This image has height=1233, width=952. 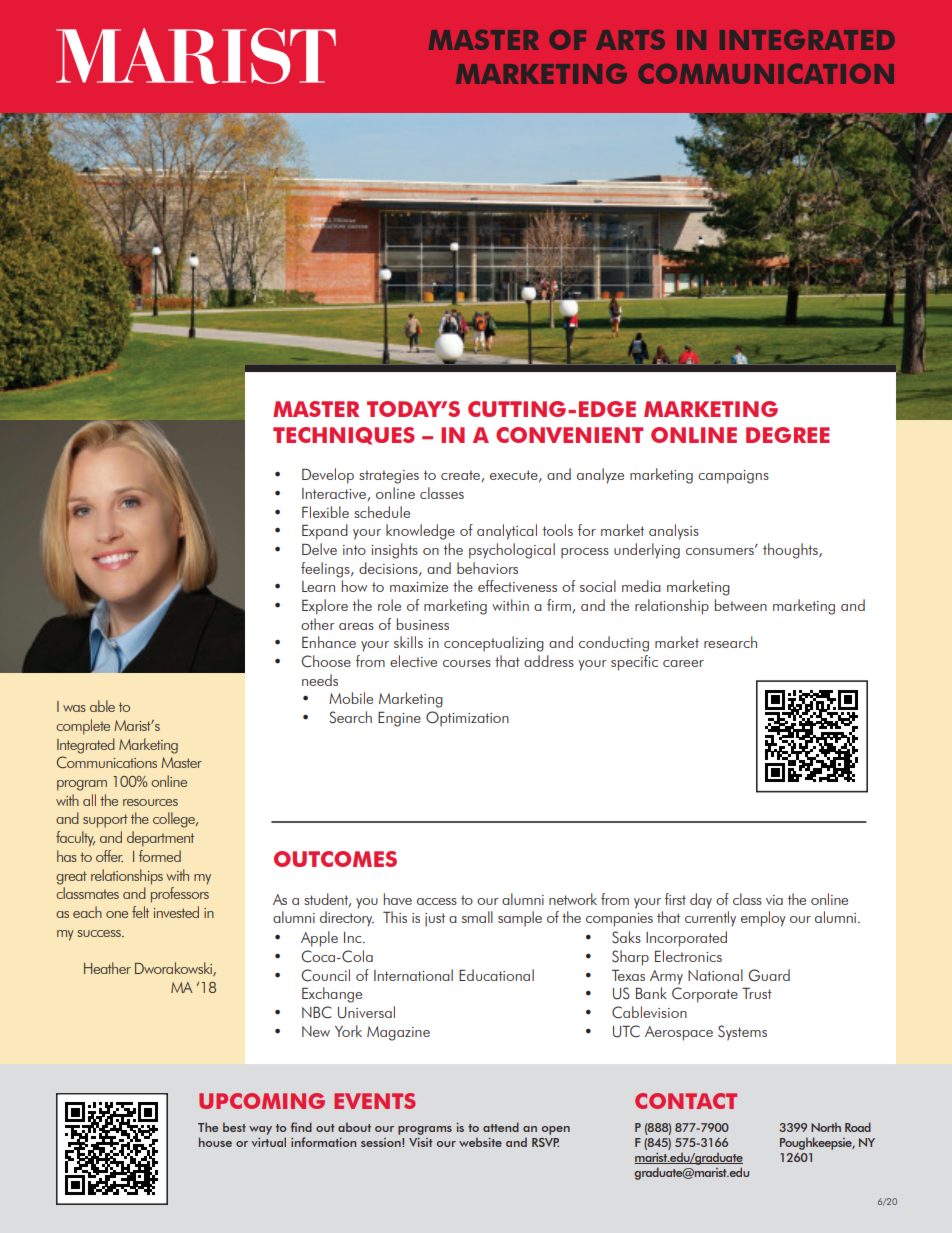 I want to click on behaviors, so click(x=487, y=568).
